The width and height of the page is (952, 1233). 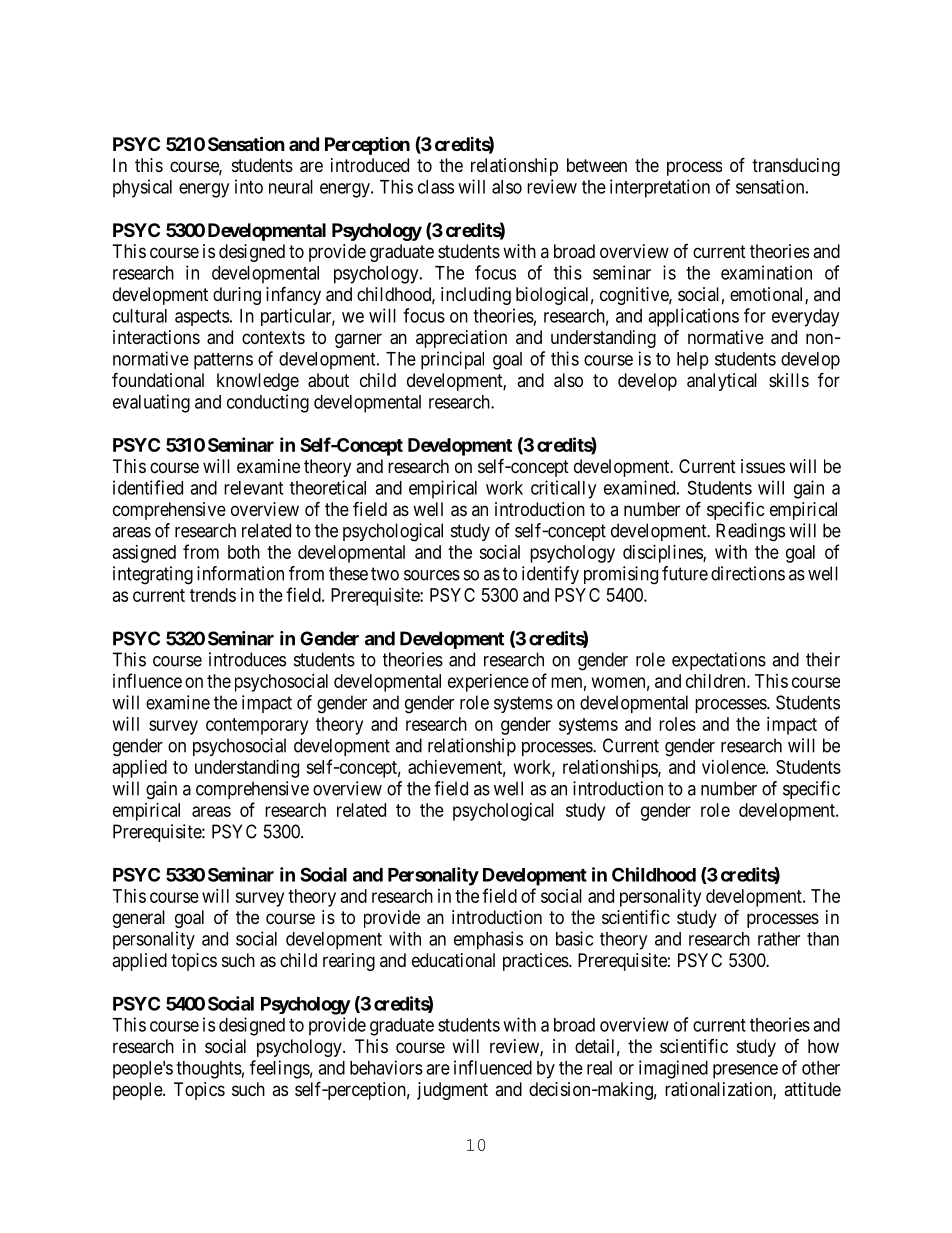 I want to click on experience, so click(x=488, y=683).
